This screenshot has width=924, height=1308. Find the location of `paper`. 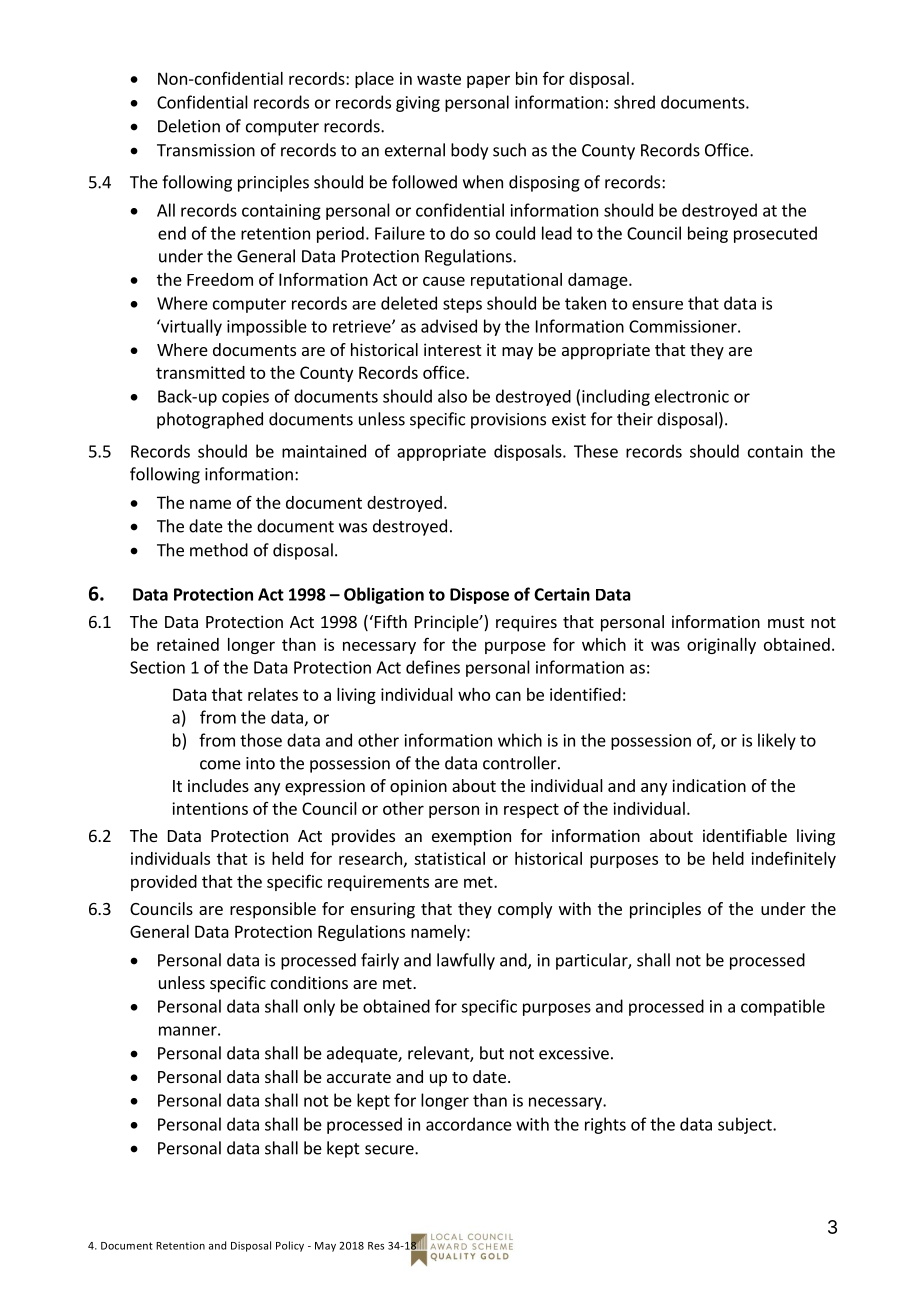

paper is located at coordinates (488, 81).
